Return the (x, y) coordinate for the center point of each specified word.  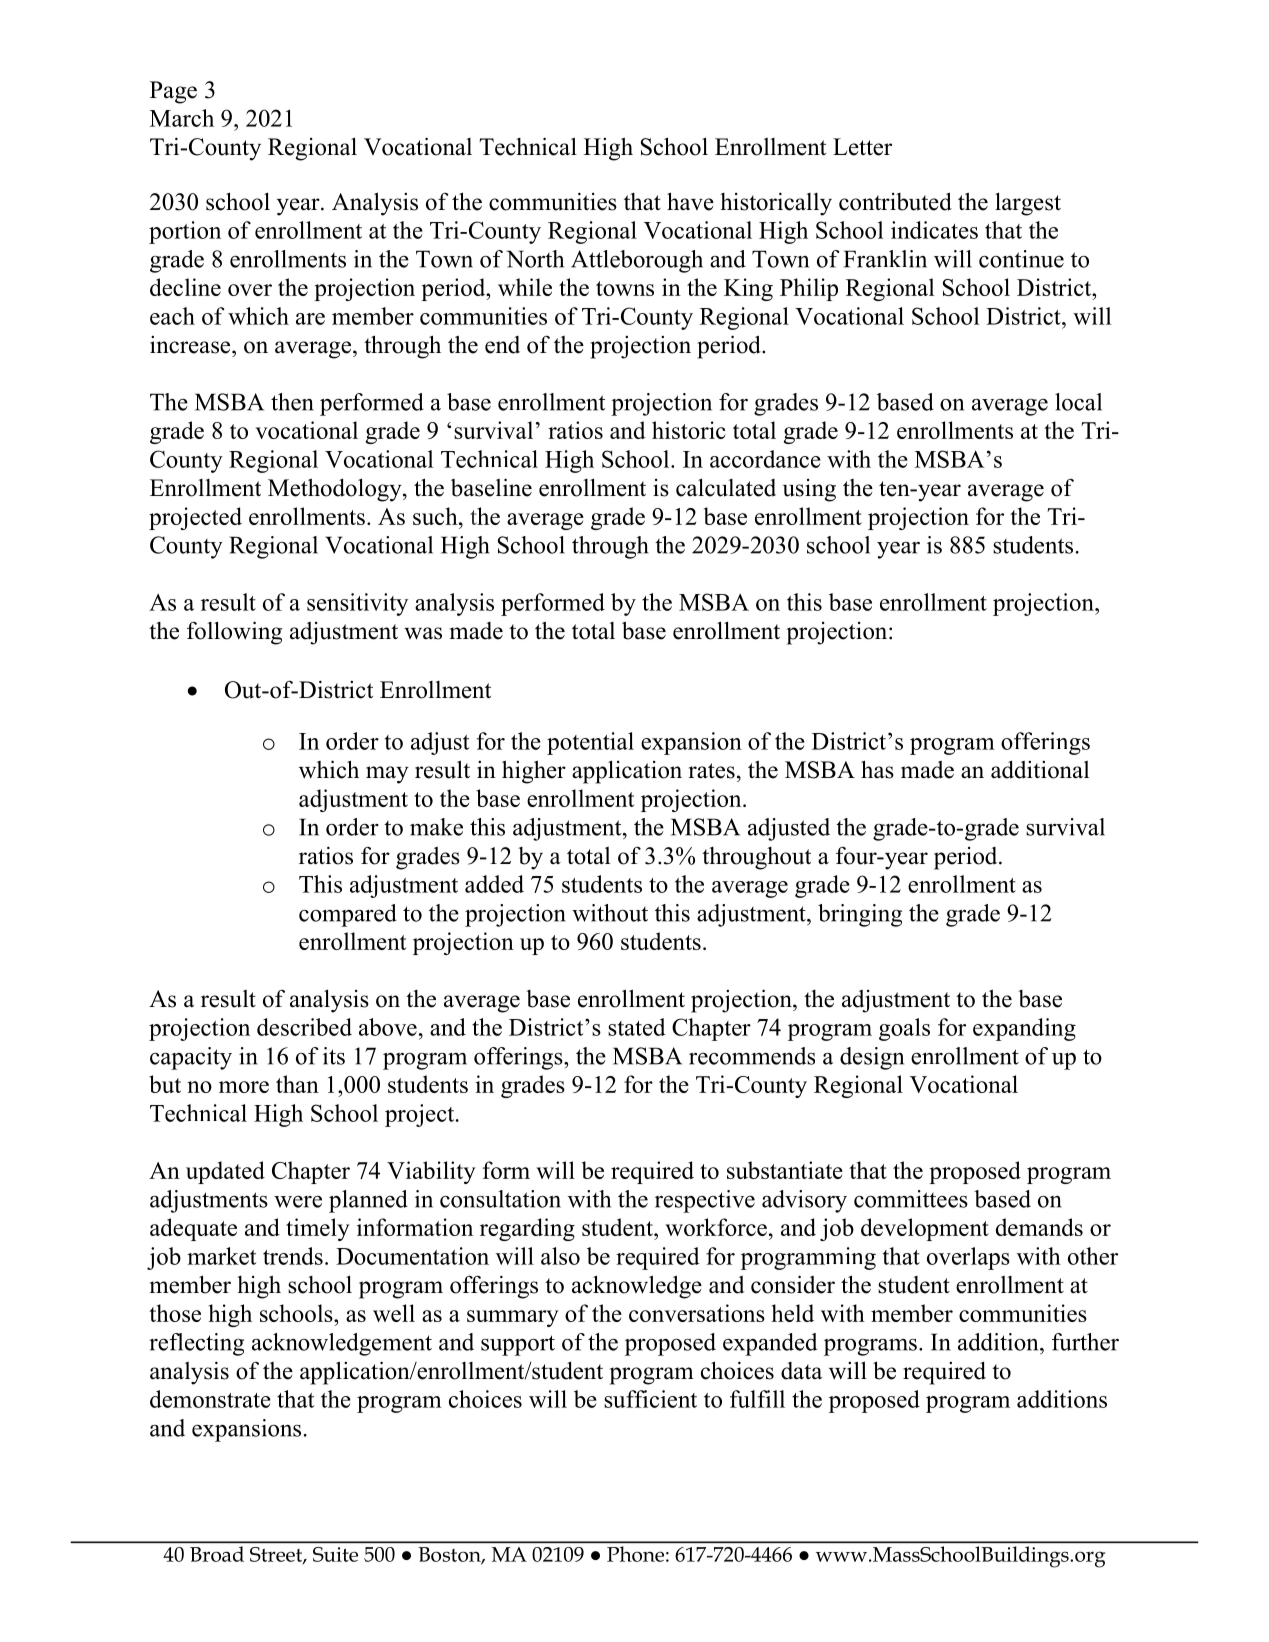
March (182, 118)
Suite (335, 1554)
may (387, 775)
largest (1028, 204)
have (690, 201)
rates (711, 771)
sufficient (650, 1399)
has (877, 769)
